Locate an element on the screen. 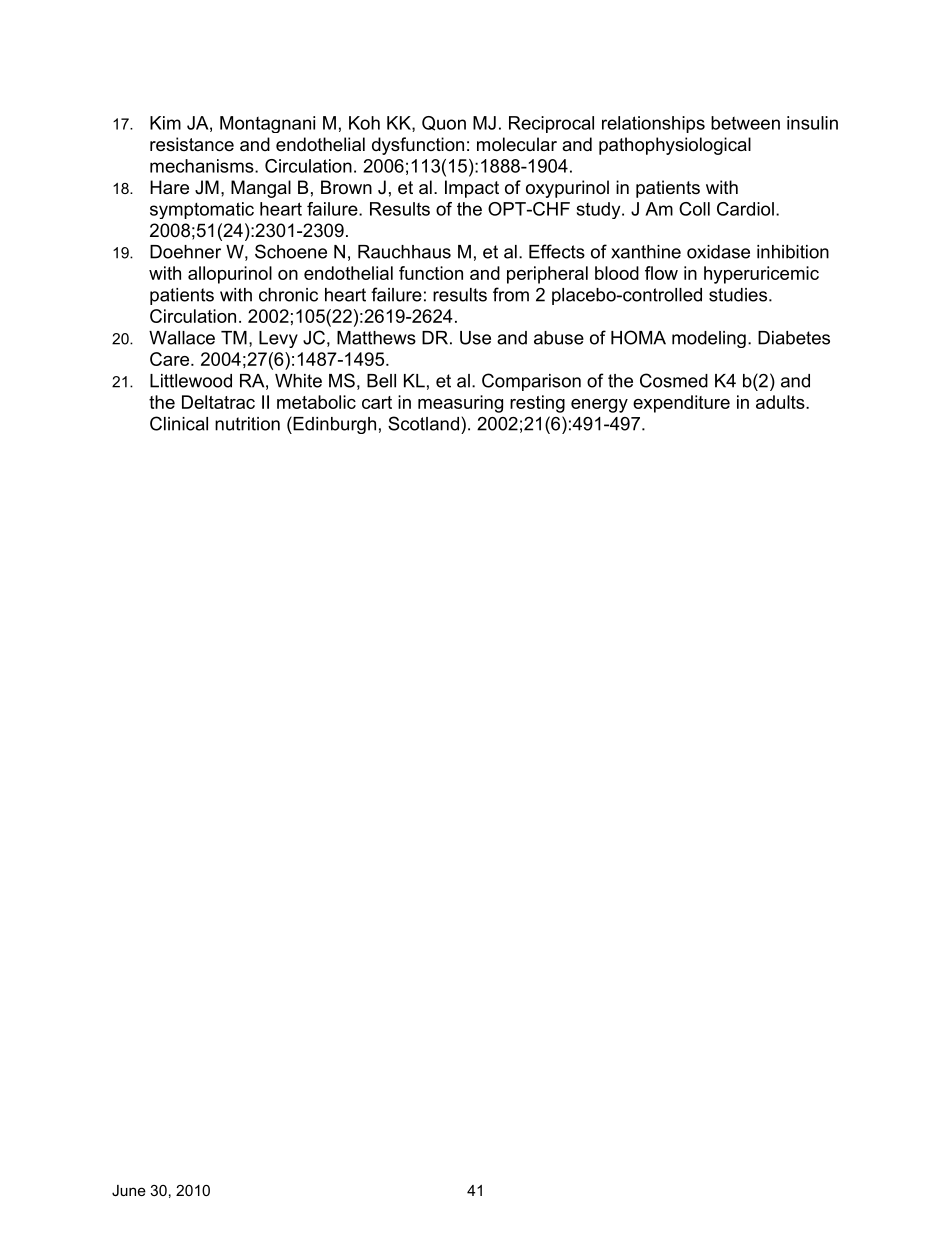  mechanisms is located at coordinates (203, 166).
